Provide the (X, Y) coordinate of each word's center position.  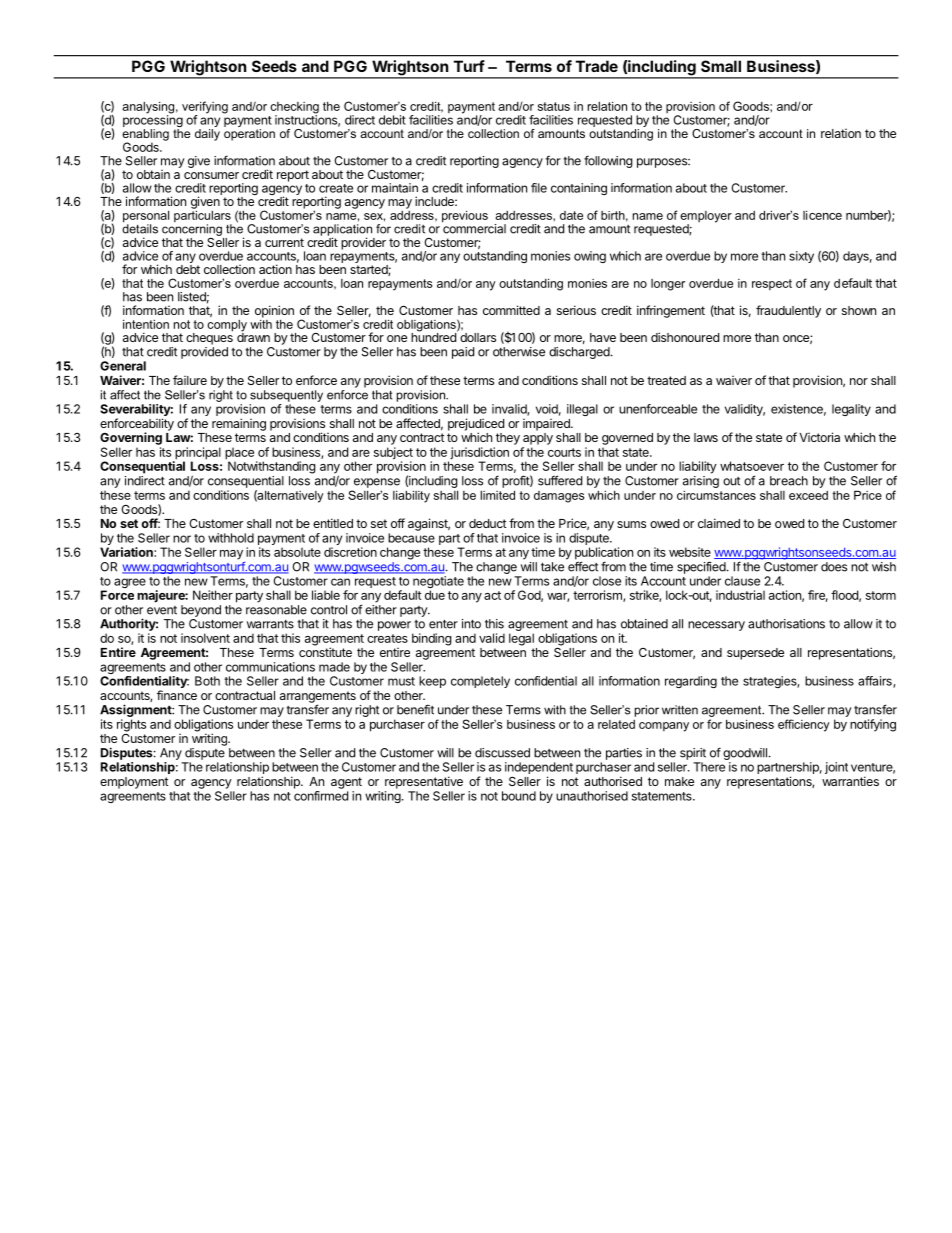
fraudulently (788, 311)
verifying (205, 108)
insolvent (205, 638)
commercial (474, 228)
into (471, 624)
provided (204, 353)
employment (134, 783)
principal (197, 454)
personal (146, 217)
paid (463, 353)
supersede (755, 654)
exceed (808, 495)
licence (822, 215)
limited (497, 495)
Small (721, 66)
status (554, 106)
